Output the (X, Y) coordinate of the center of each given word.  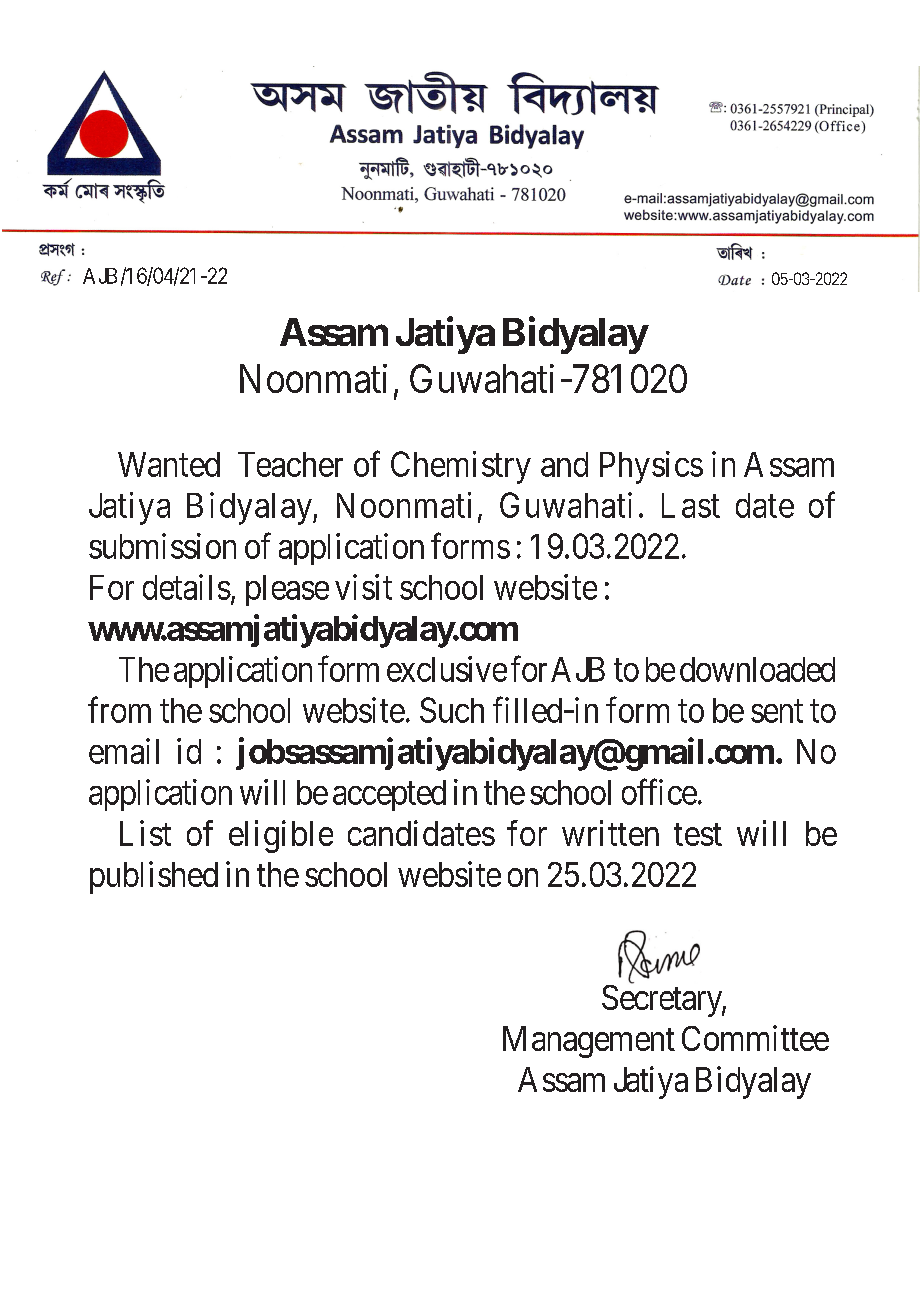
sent (777, 711)
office (659, 792)
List (145, 833)
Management (589, 1042)
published (154, 877)
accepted (389, 795)
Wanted (169, 464)
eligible (281, 836)
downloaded (757, 669)
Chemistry (461, 467)
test (698, 834)
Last (691, 505)
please (287, 590)
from (119, 710)
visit (363, 587)
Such (452, 710)
